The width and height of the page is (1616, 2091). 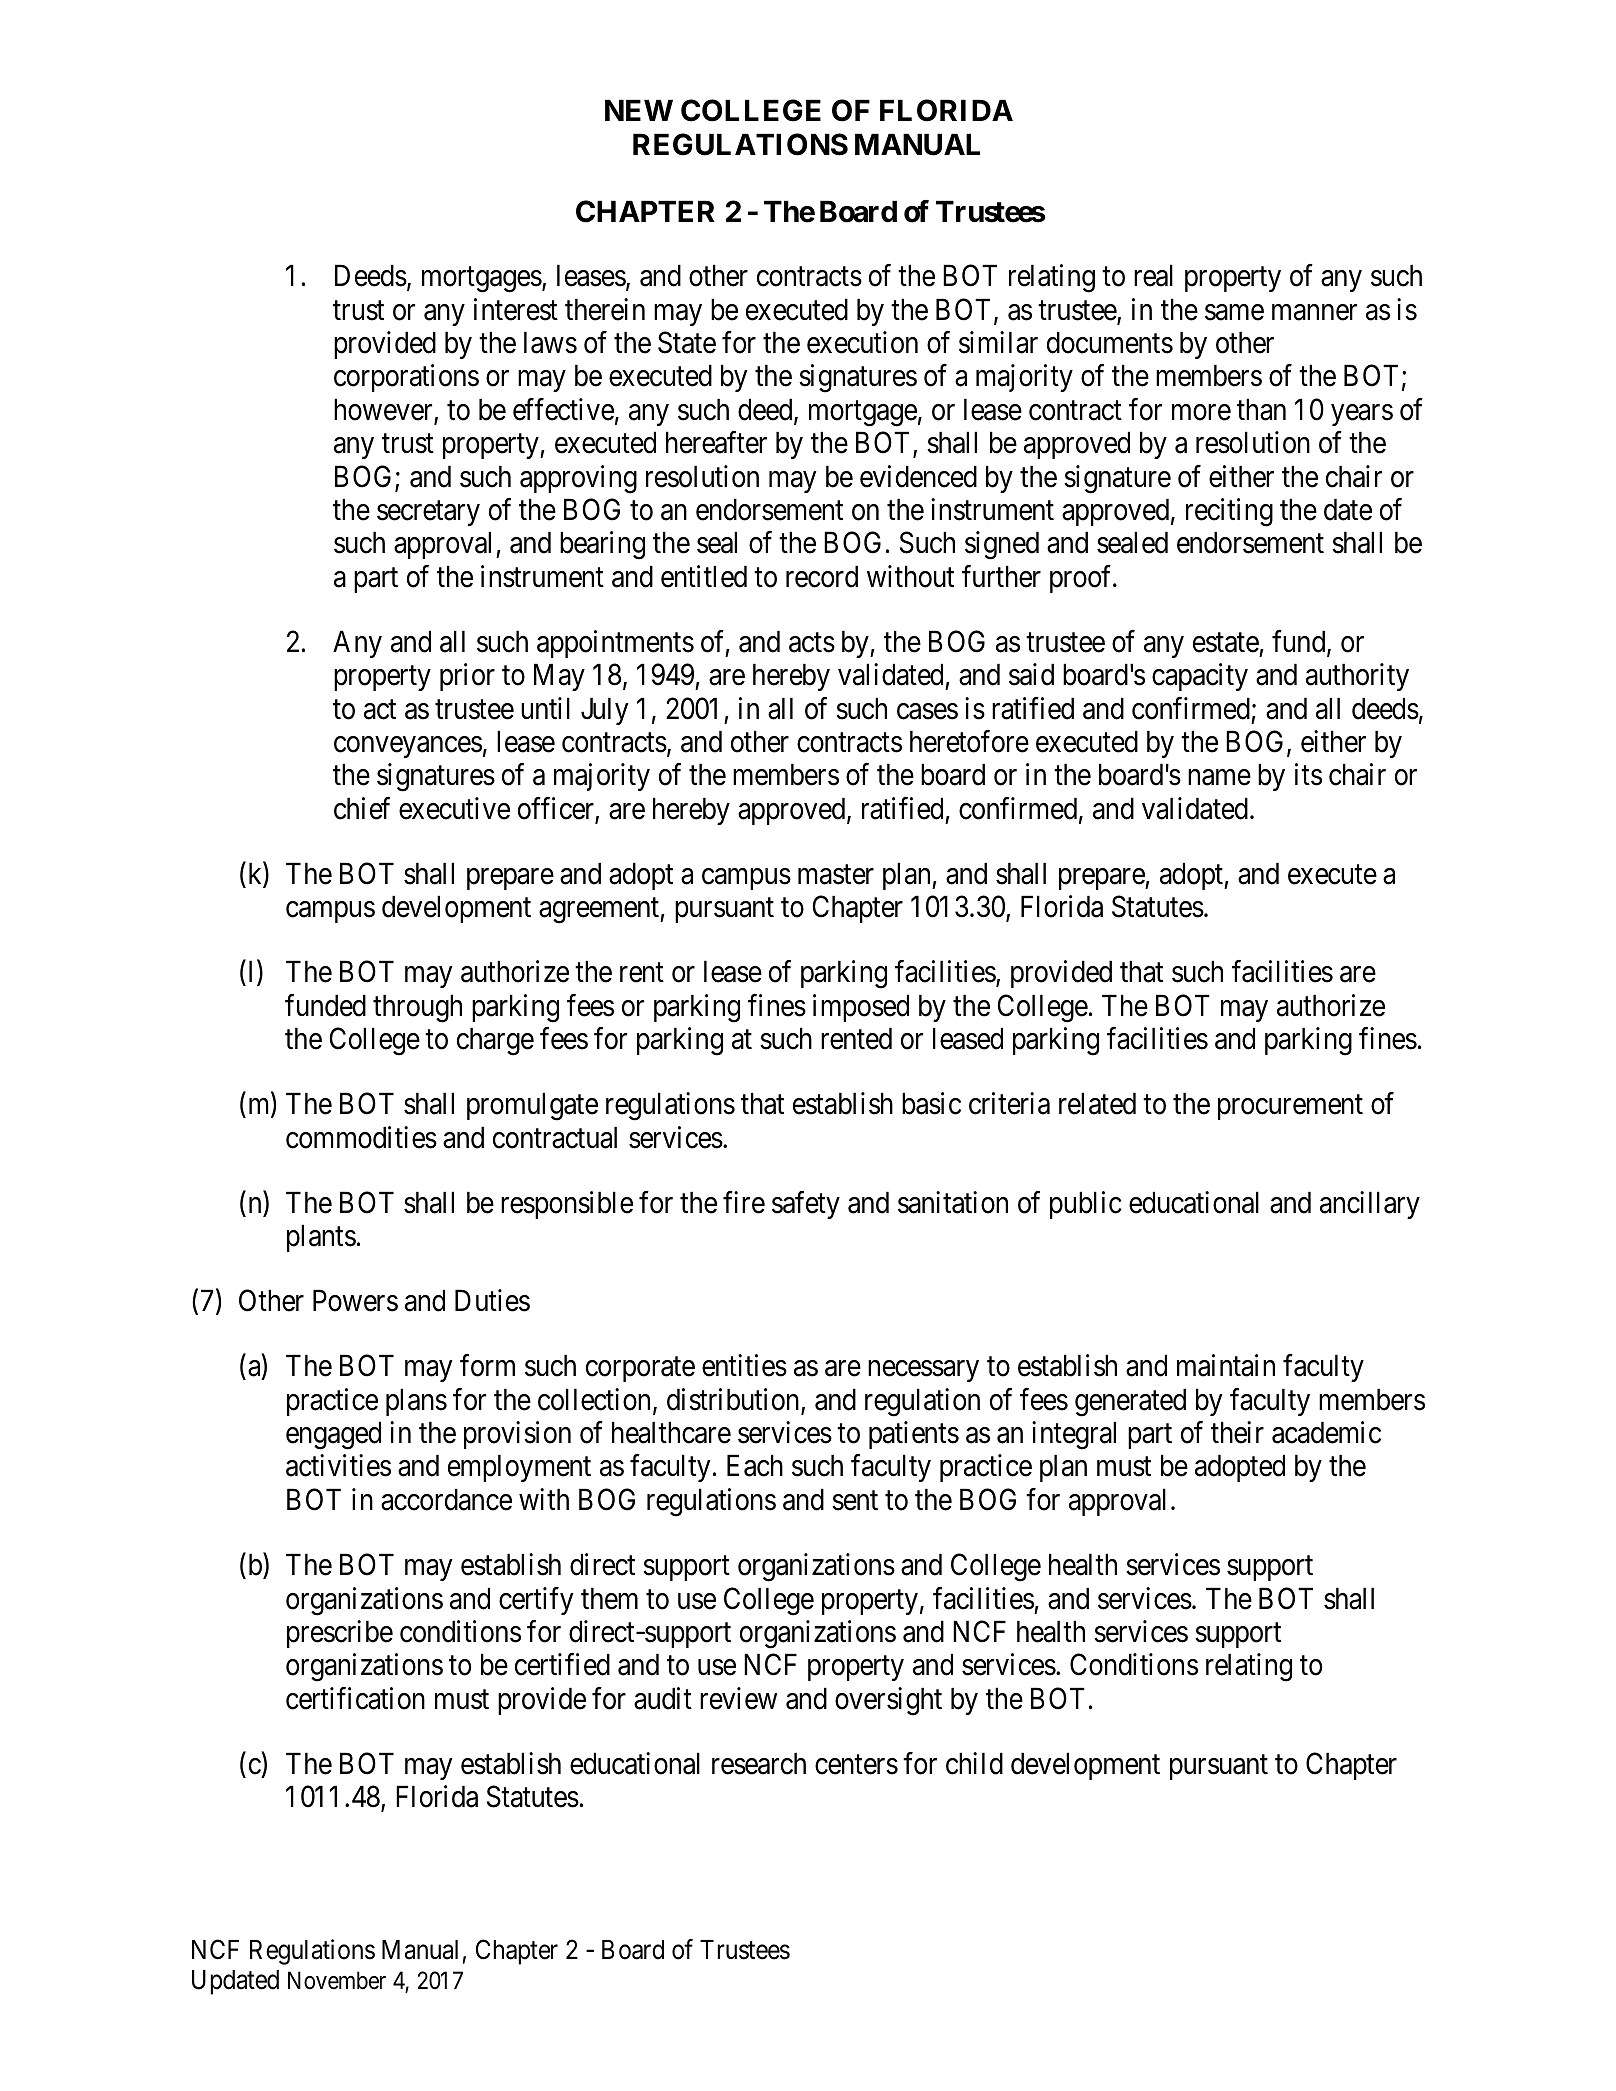 I want to click on centers, so click(x=856, y=1765).
